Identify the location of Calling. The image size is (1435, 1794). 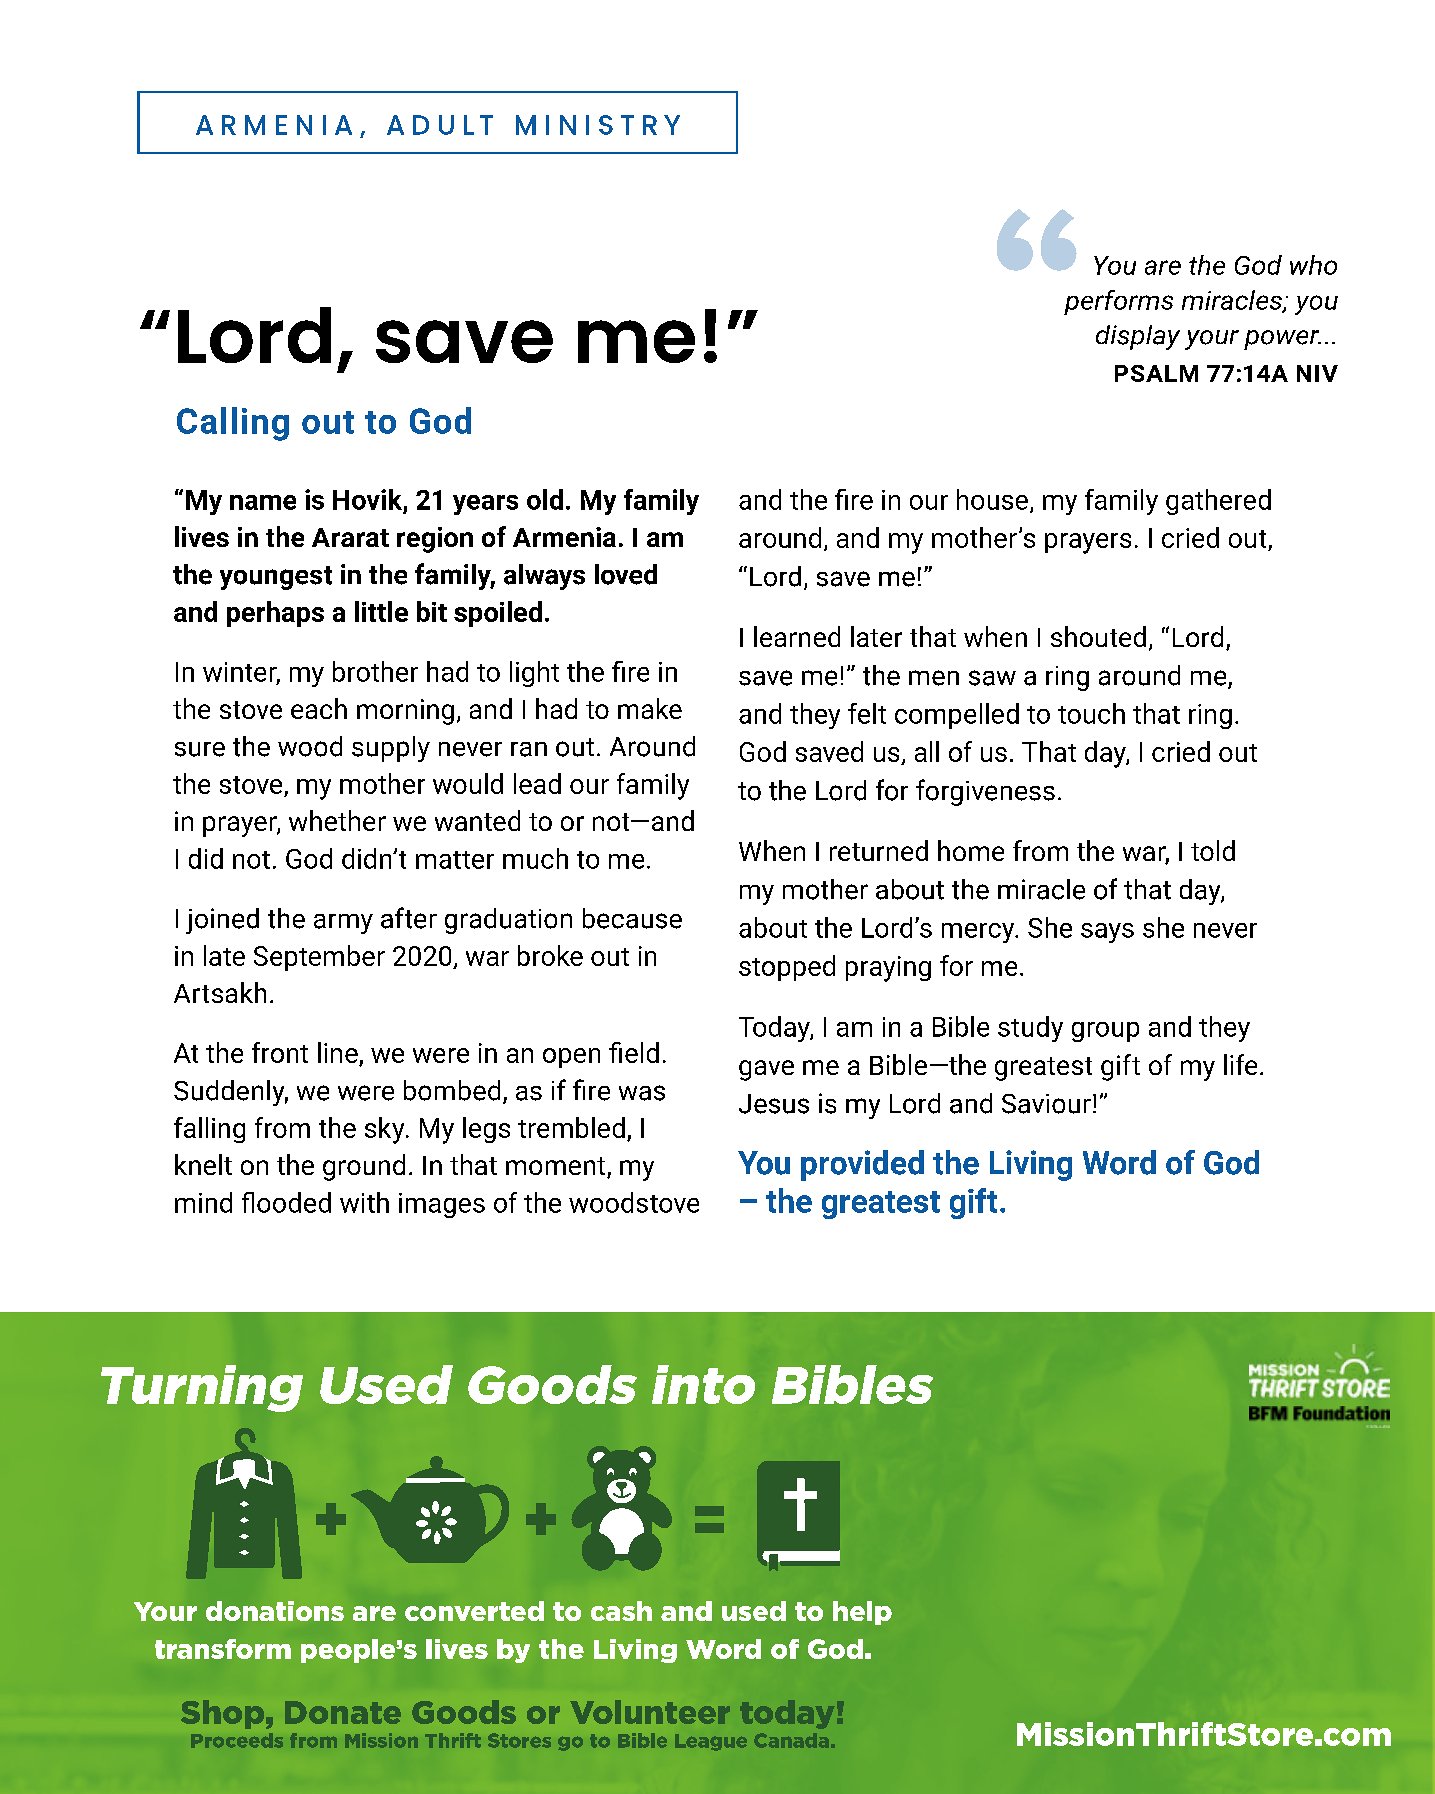
(233, 424).
